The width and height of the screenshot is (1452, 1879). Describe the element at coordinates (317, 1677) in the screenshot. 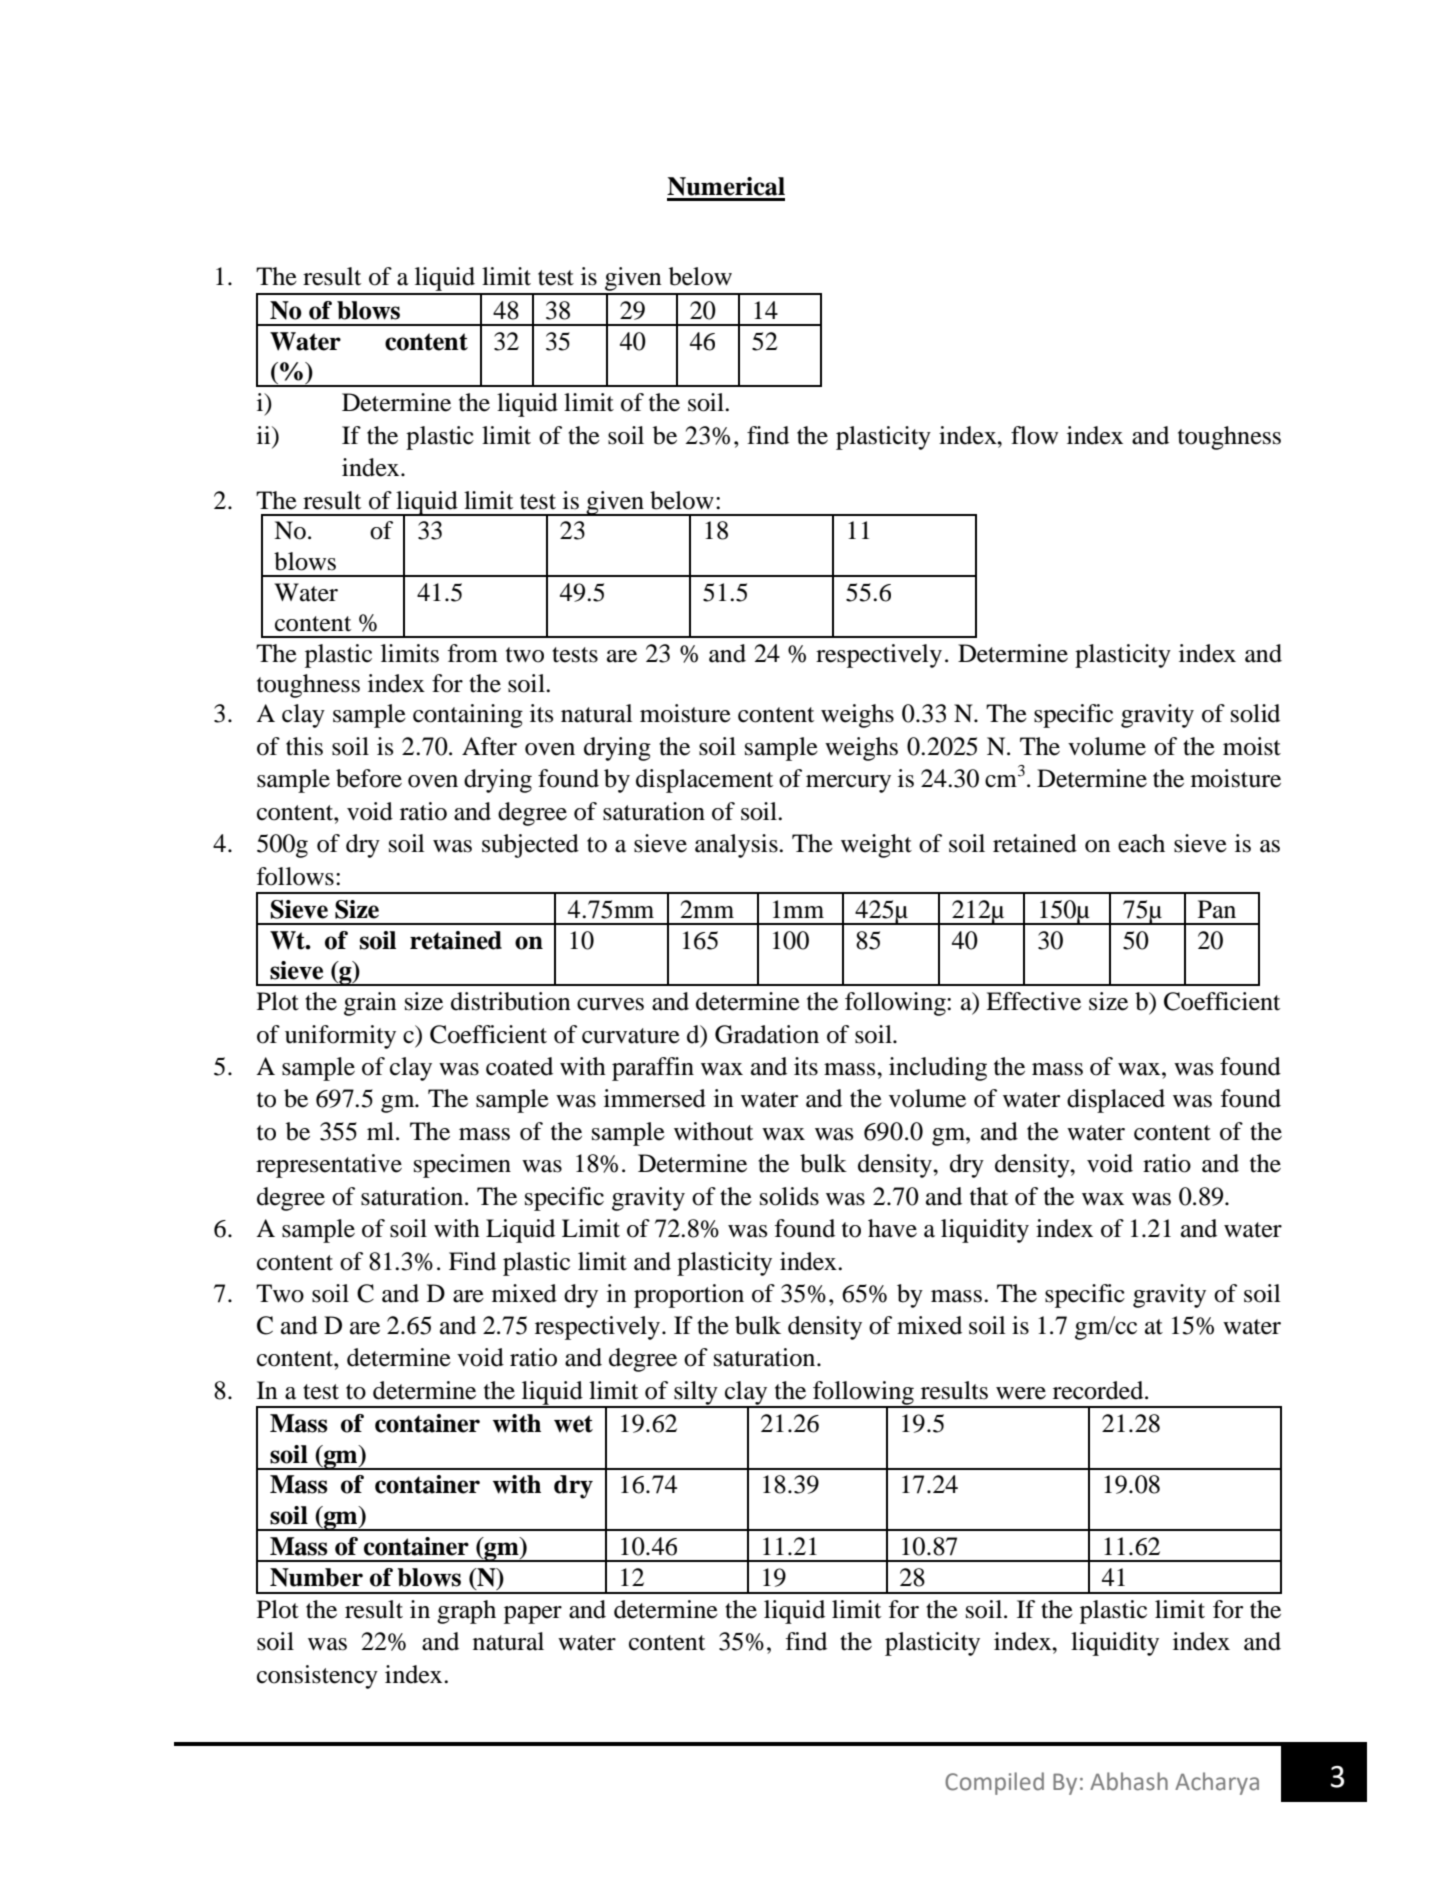

I see `consistency` at that location.
